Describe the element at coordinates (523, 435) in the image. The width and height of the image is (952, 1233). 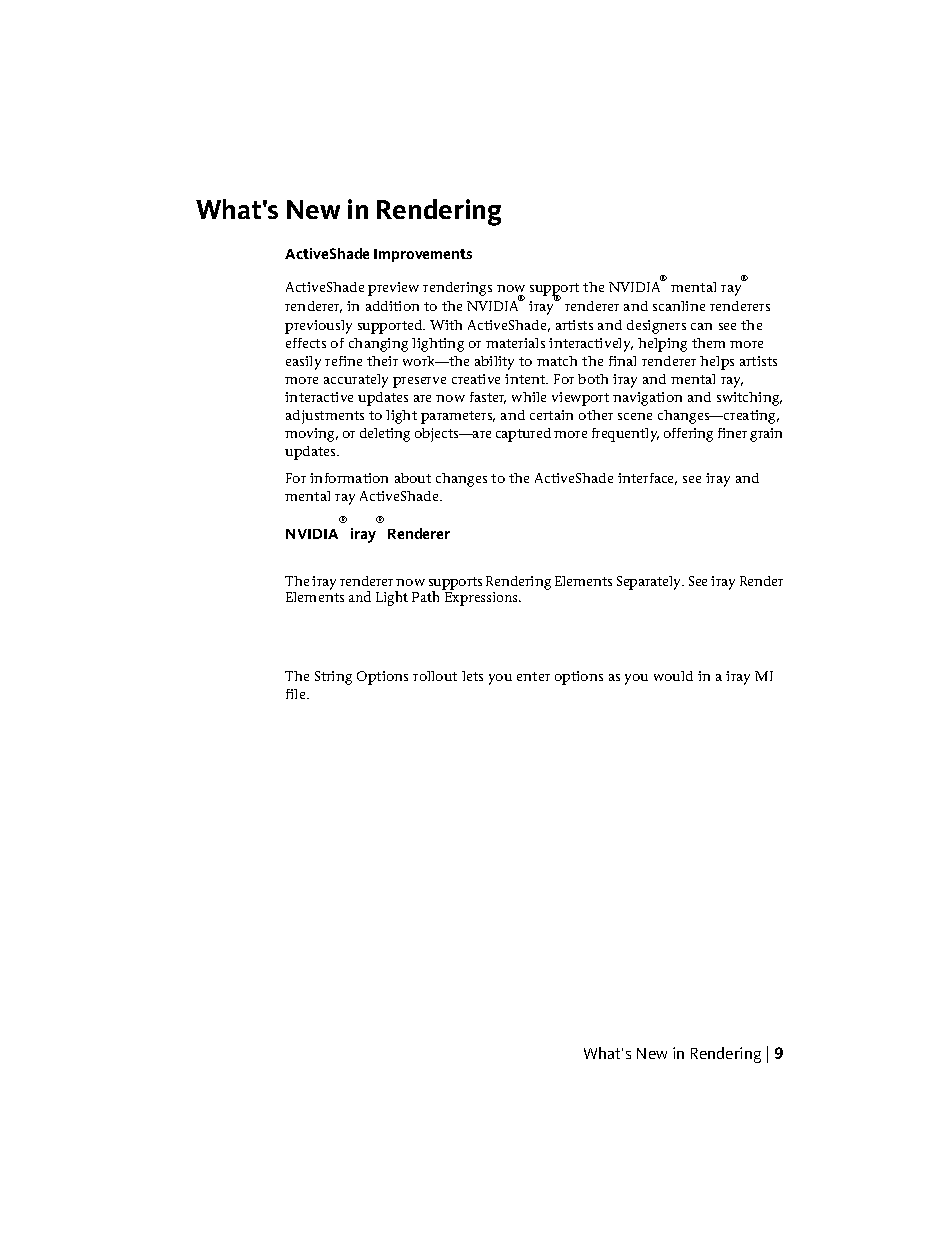
I see `captured` at that location.
